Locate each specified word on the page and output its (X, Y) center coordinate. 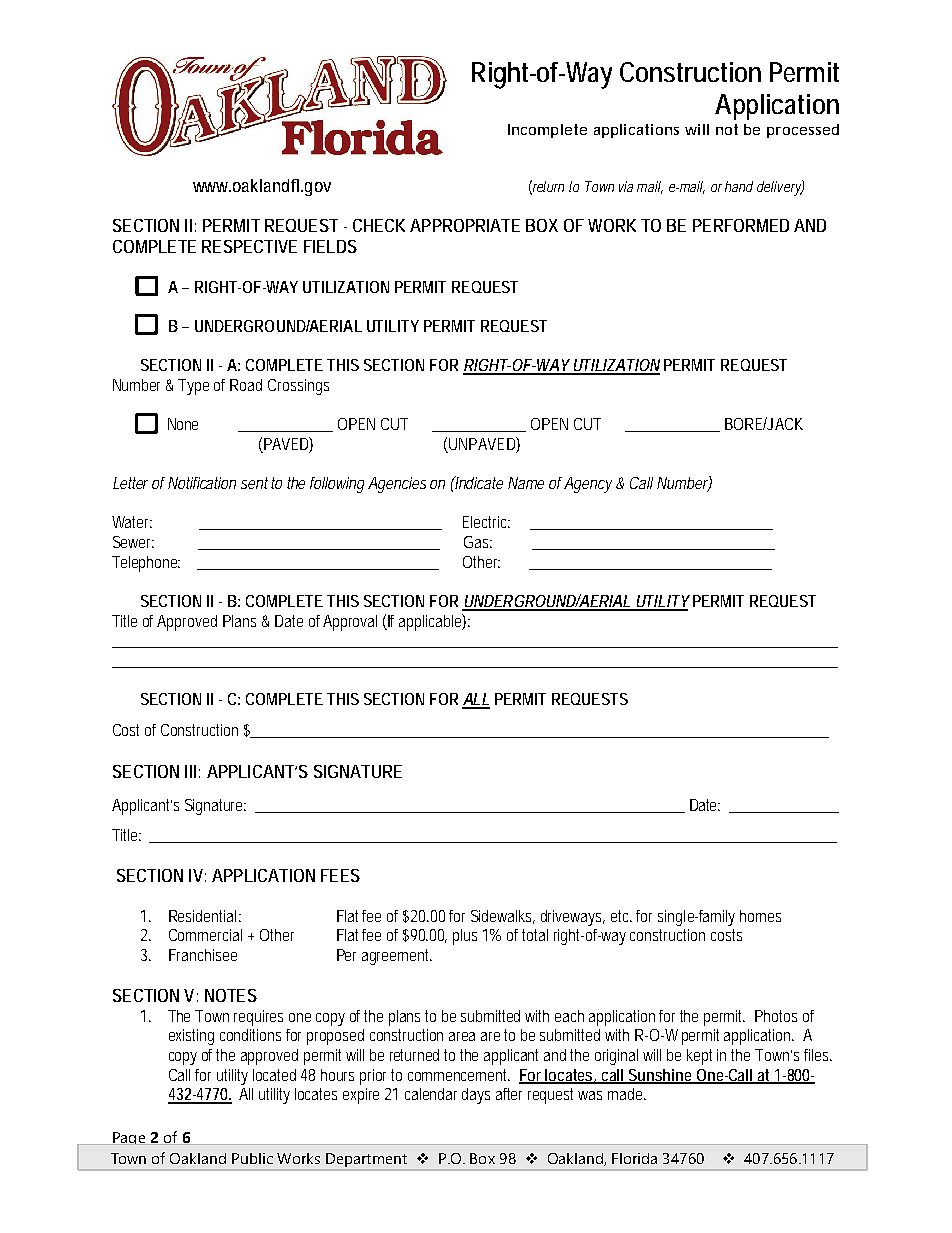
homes (760, 916)
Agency (588, 485)
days (476, 1096)
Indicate (478, 482)
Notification (202, 483)
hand (739, 186)
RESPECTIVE (249, 246)
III (190, 771)
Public (252, 1158)
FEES (340, 875)
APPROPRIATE (465, 225)
